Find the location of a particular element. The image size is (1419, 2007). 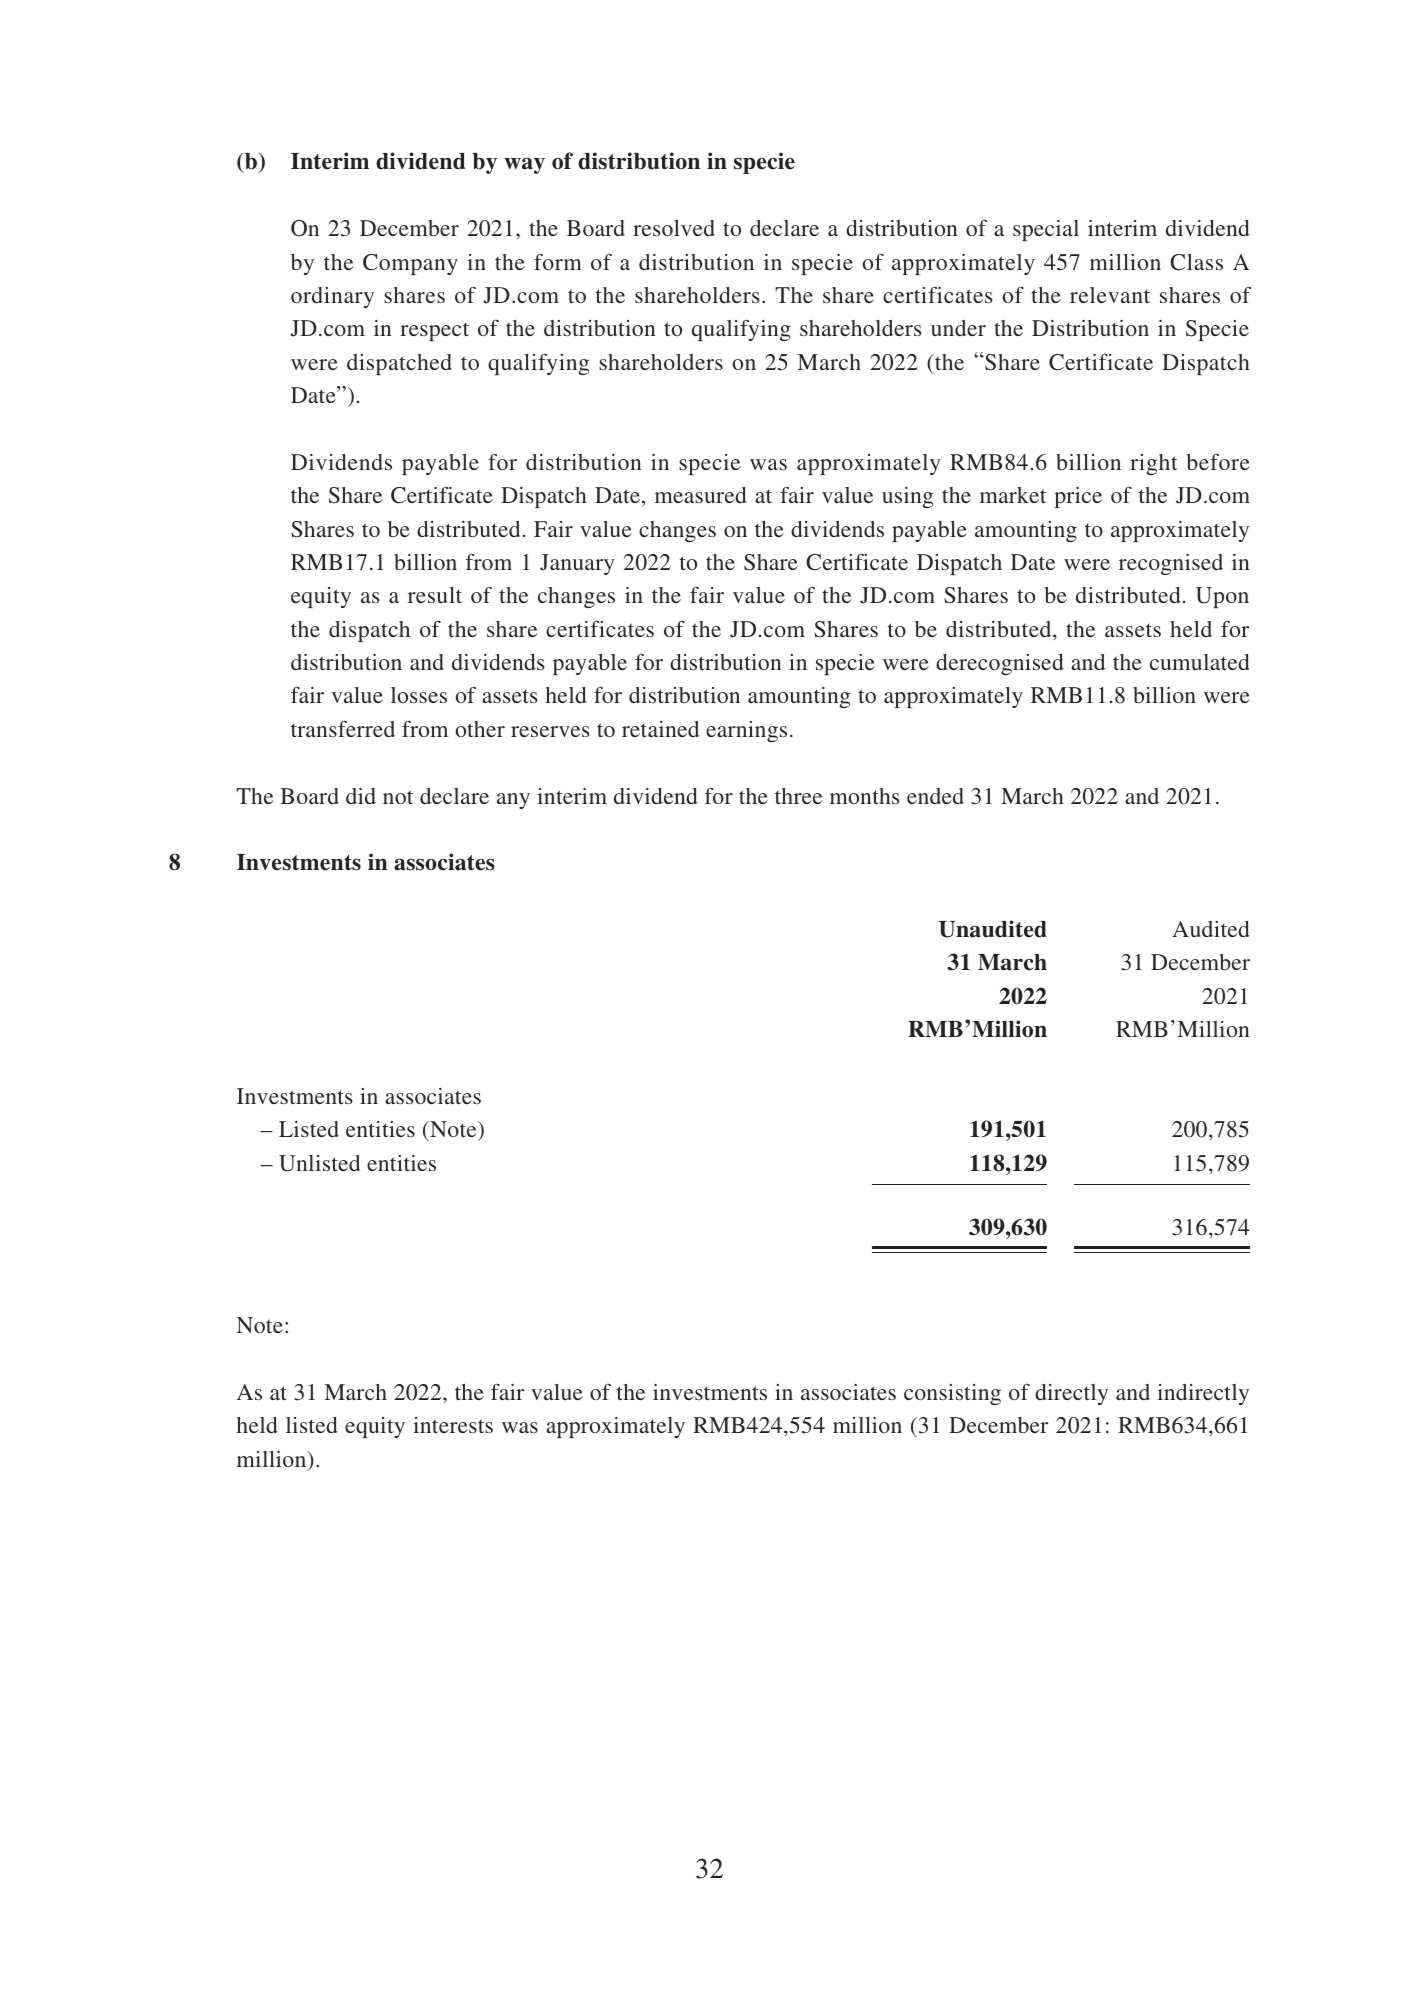

special is located at coordinates (1046, 230).
